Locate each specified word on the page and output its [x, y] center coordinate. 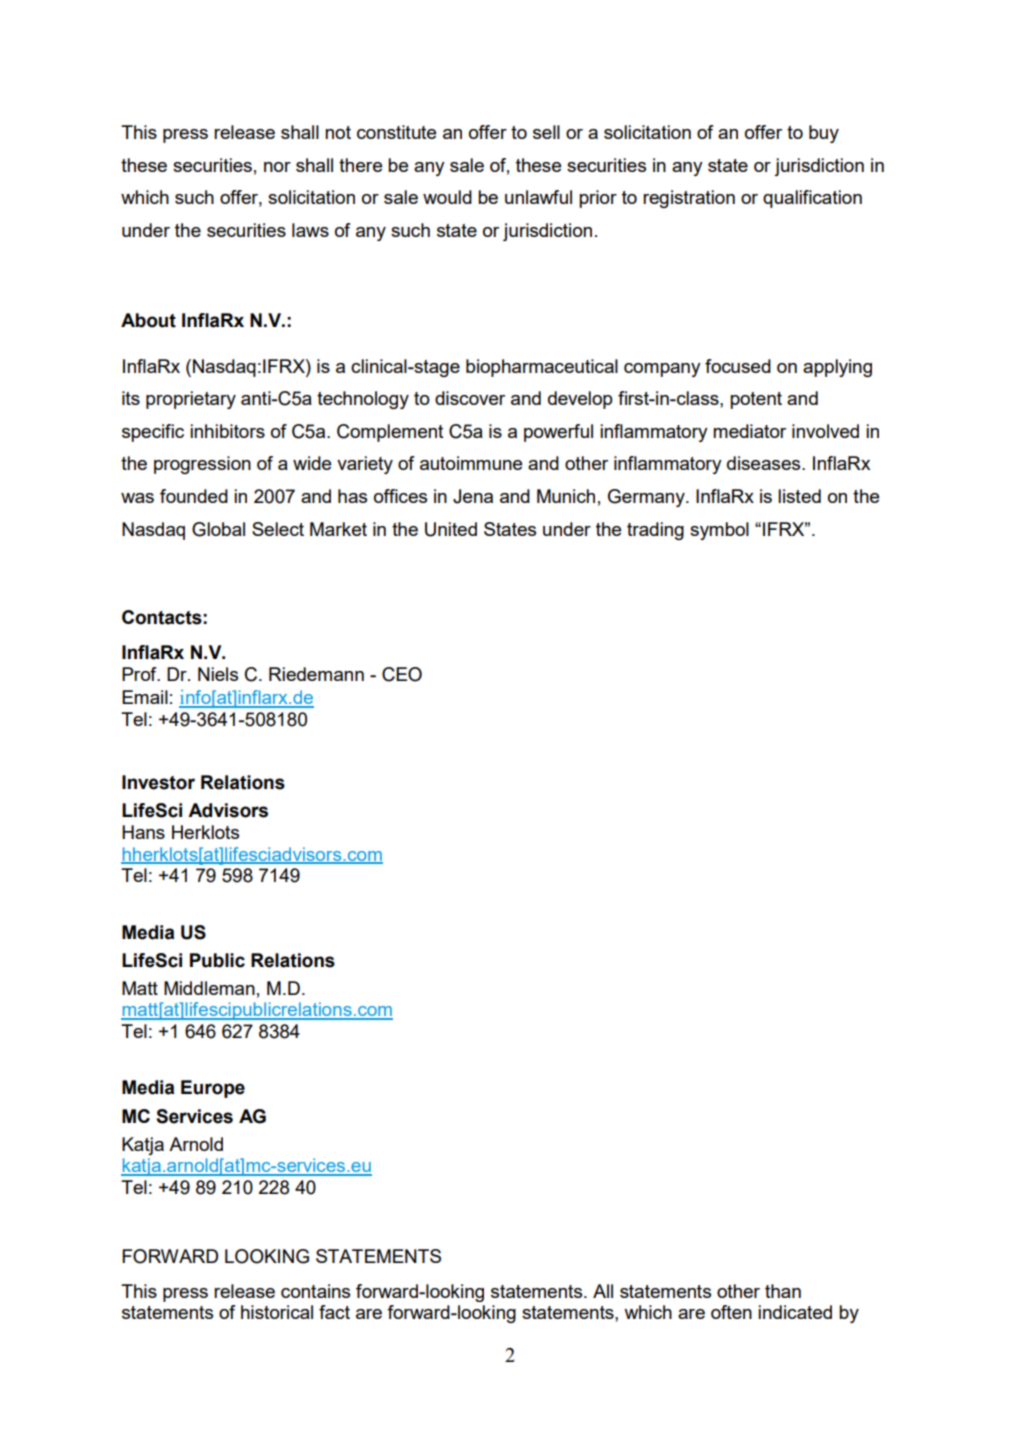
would [447, 197]
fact [334, 1312]
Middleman [209, 988]
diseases [765, 463]
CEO [402, 674]
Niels [218, 674]
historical [277, 1312]
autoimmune [471, 463]
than [783, 1291]
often [731, 1312]
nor [277, 167]
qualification [812, 199]
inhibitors [227, 431]
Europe [213, 1089]
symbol [719, 531]
